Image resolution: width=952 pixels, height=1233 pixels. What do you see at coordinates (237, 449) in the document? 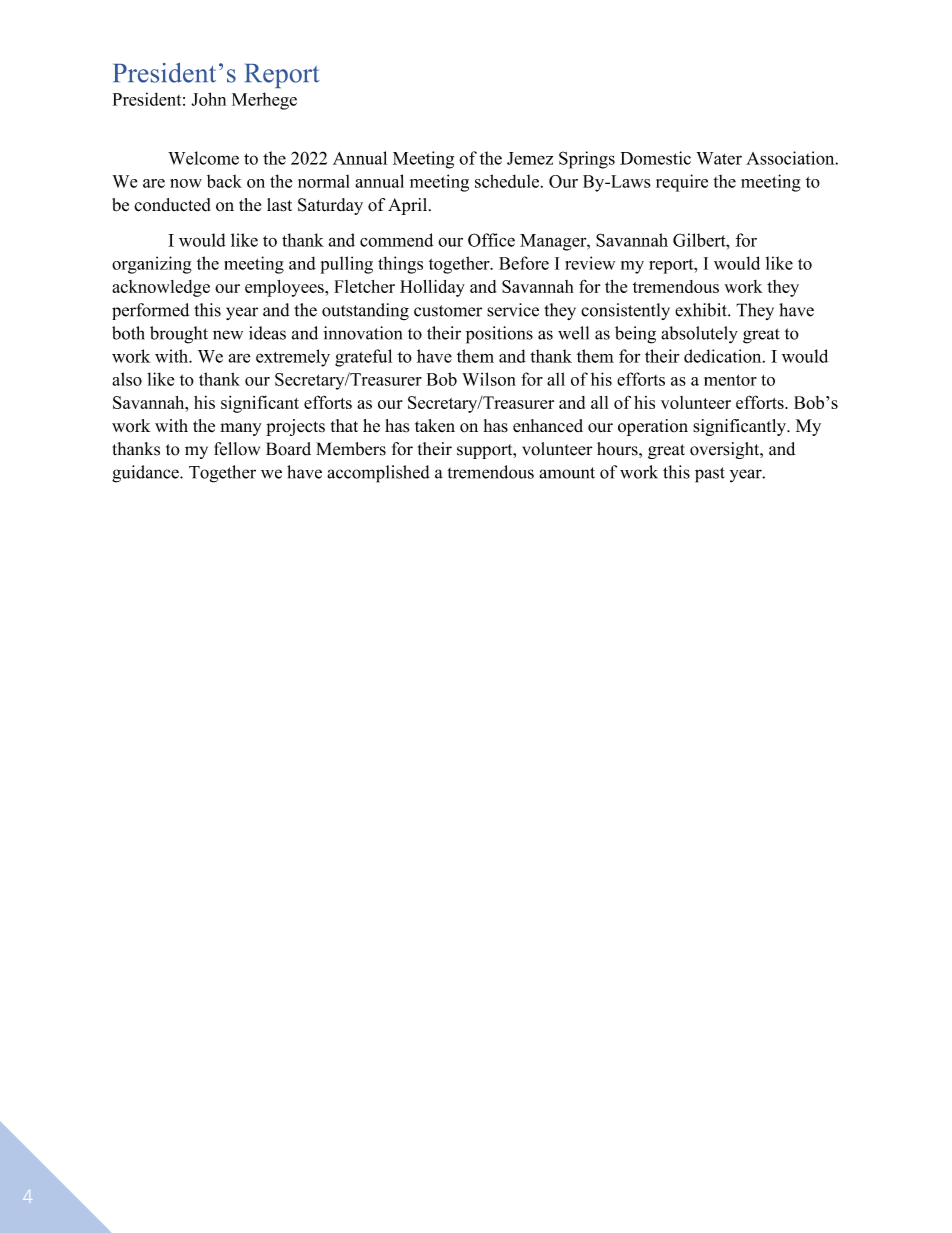
I see `fellow` at bounding box center [237, 449].
